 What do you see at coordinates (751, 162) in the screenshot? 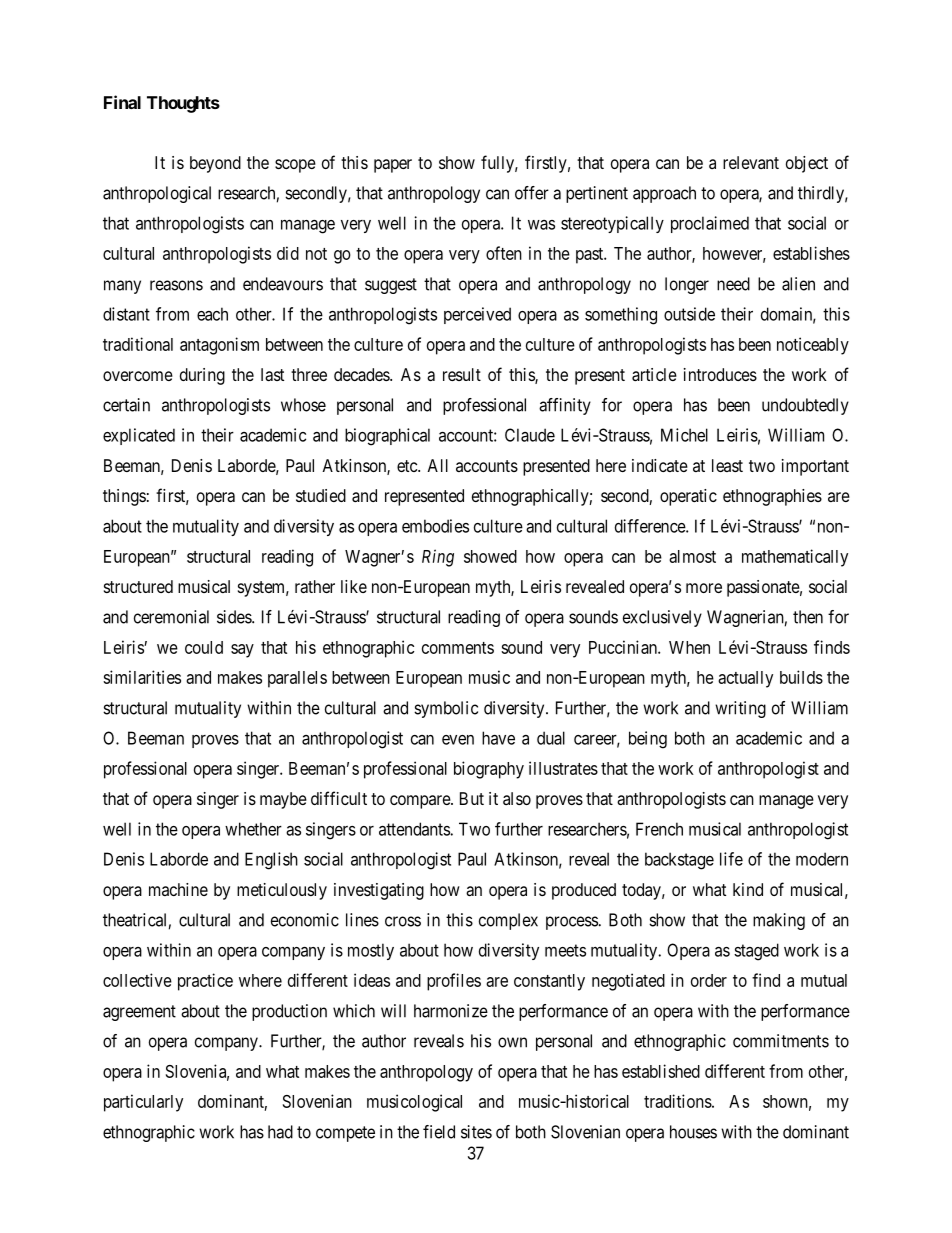
I see `relevant` at bounding box center [751, 162].
